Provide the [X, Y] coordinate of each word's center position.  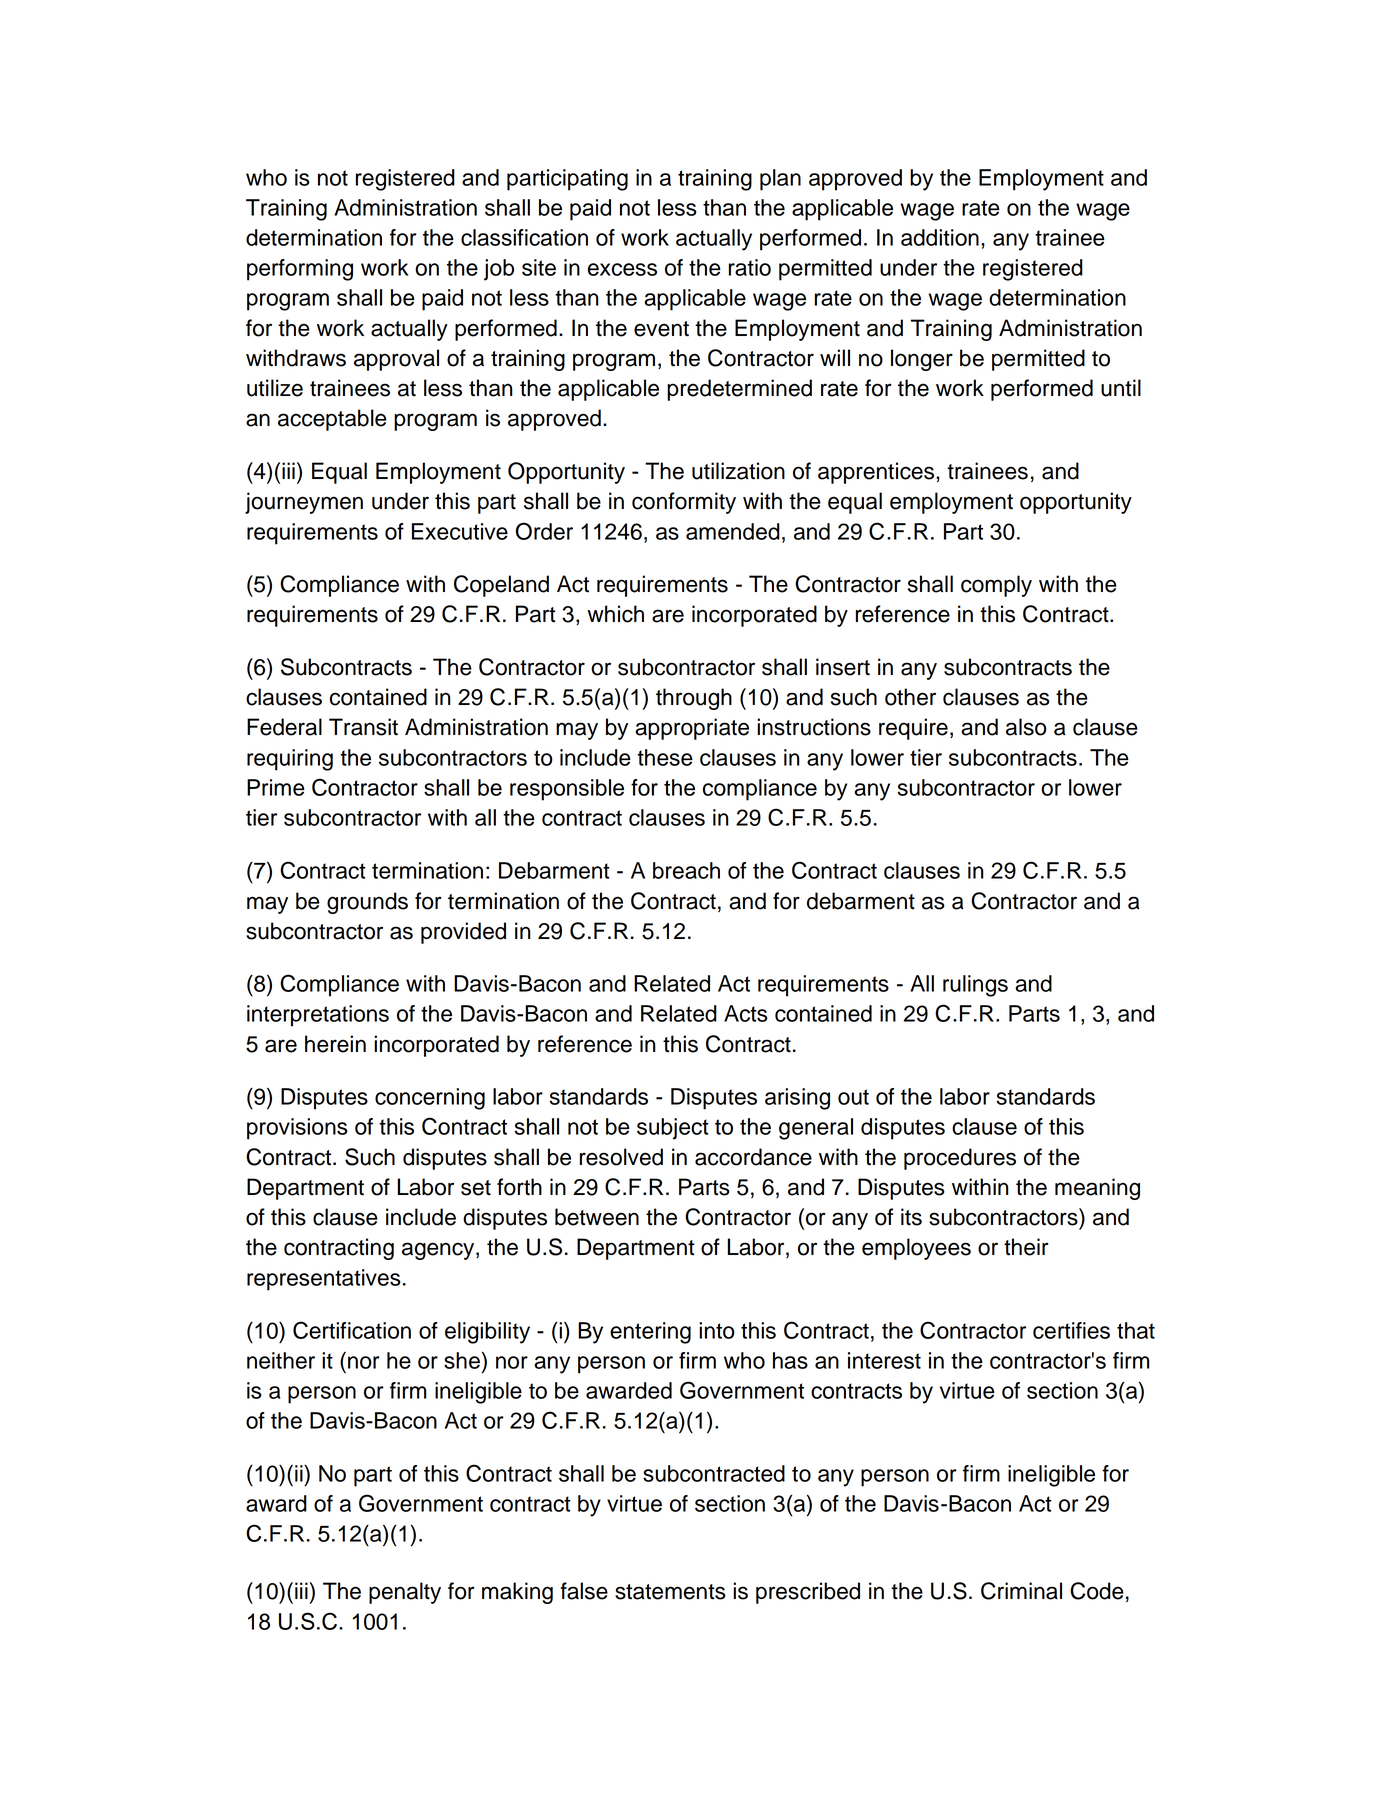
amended [733, 531]
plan [780, 180]
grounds [367, 903]
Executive [460, 531]
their [1026, 1247]
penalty [405, 1593]
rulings [975, 986]
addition [940, 237]
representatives [324, 1280]
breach [686, 870]
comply [996, 586]
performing [300, 270]
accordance [753, 1157]
